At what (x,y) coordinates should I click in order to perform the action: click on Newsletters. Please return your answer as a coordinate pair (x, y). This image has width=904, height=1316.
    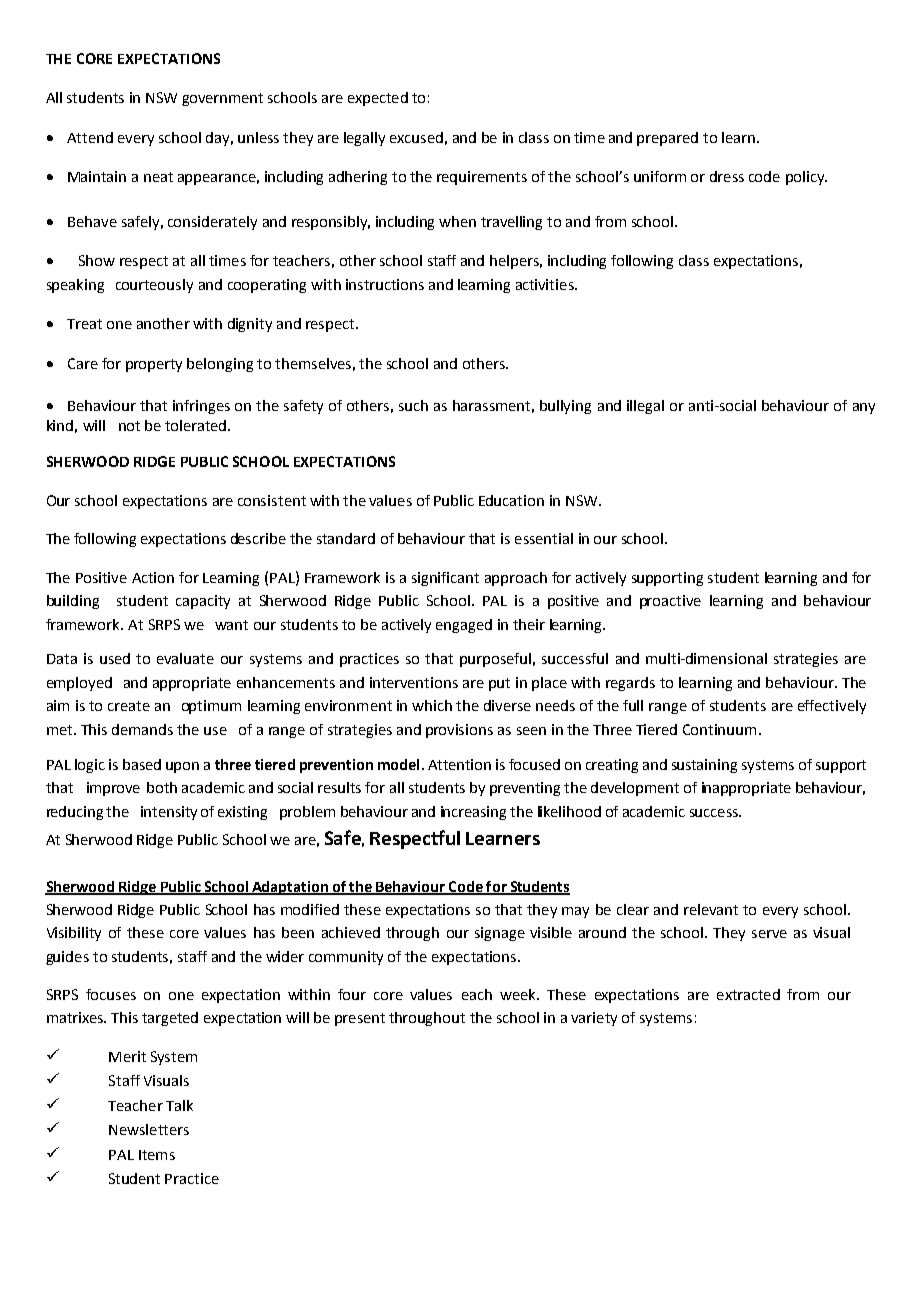
    Looking at the image, I should click on (149, 1129).
